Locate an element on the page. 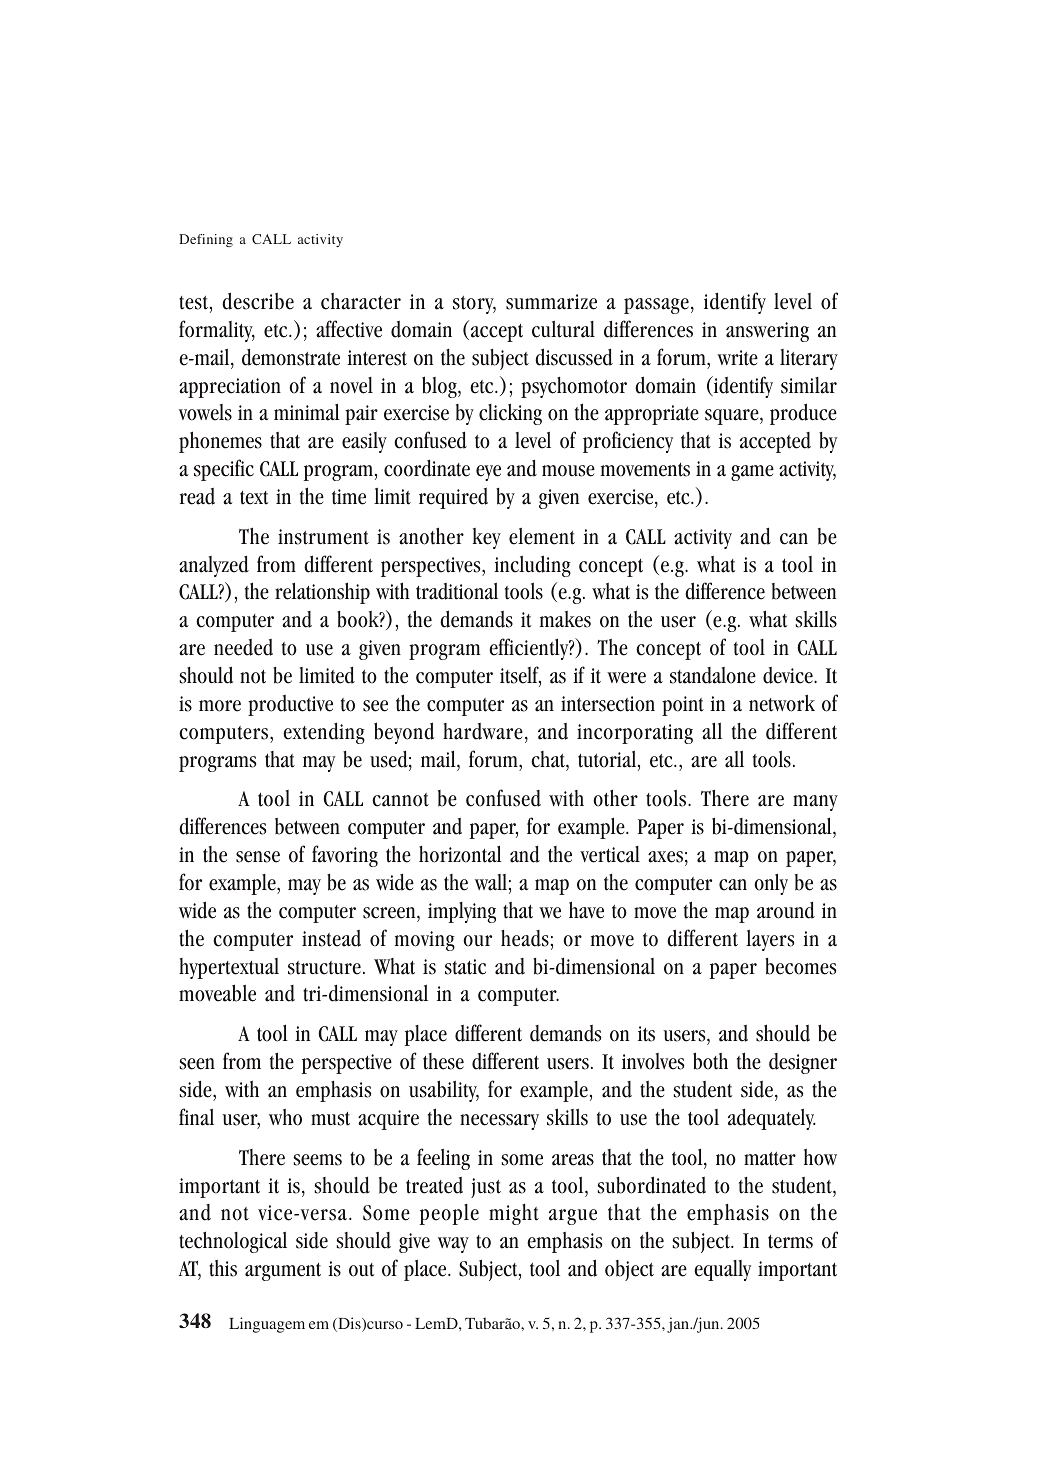  hardware is located at coordinates (483, 731).
